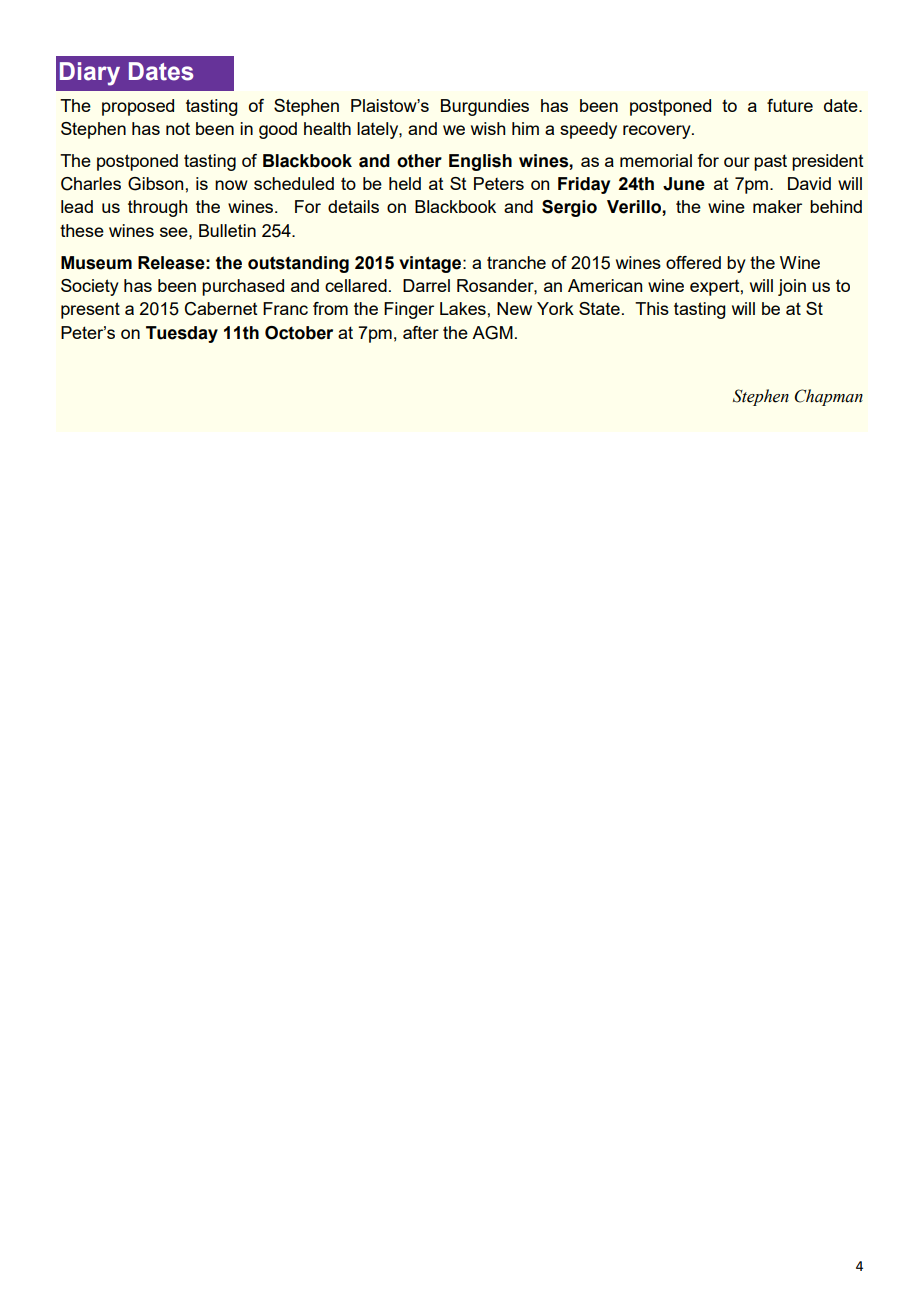  I want to click on future, so click(790, 105).
